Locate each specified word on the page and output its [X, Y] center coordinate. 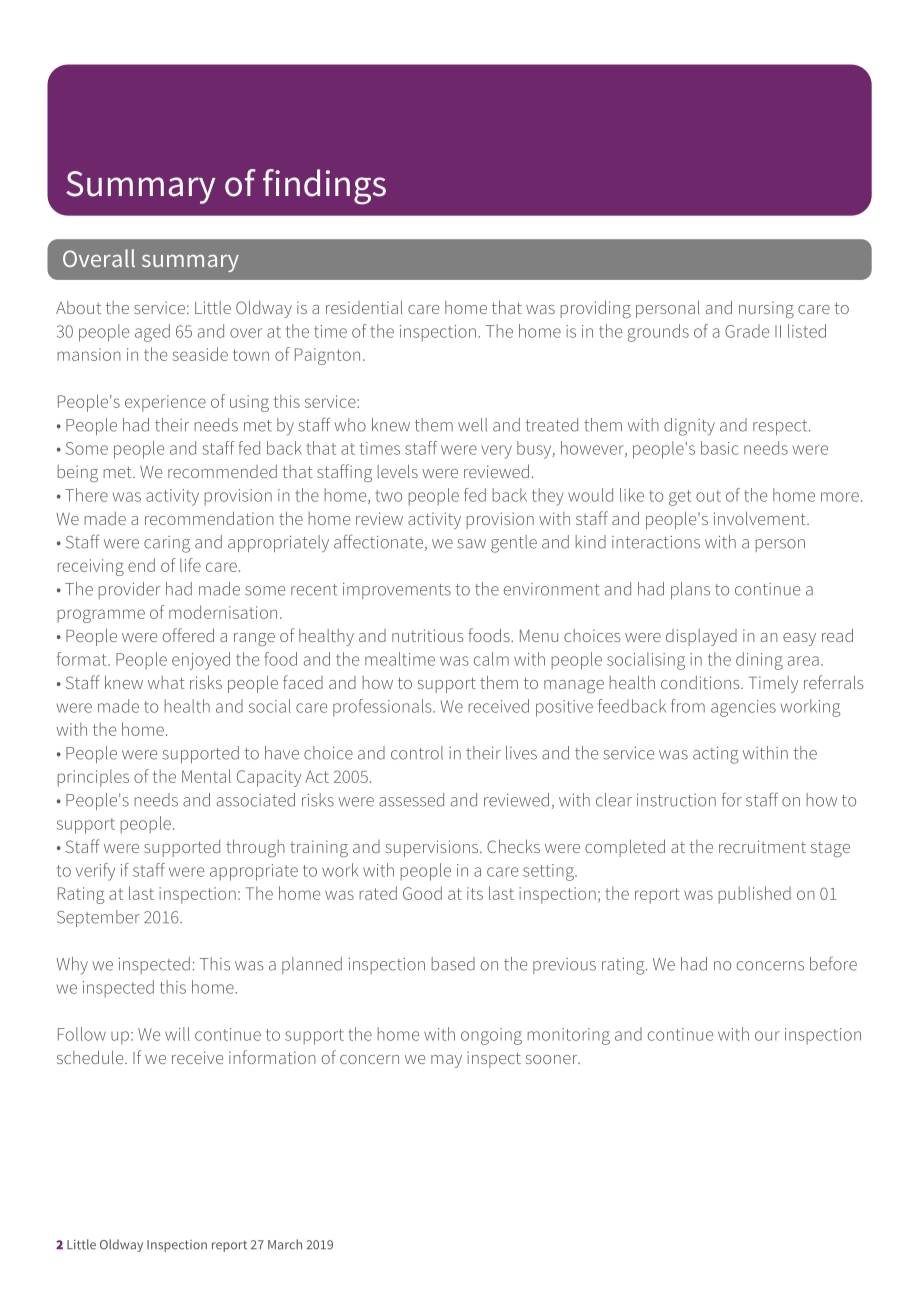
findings [324, 187]
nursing [766, 309]
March [285, 1244]
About [78, 307]
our [767, 1036]
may [446, 1061]
